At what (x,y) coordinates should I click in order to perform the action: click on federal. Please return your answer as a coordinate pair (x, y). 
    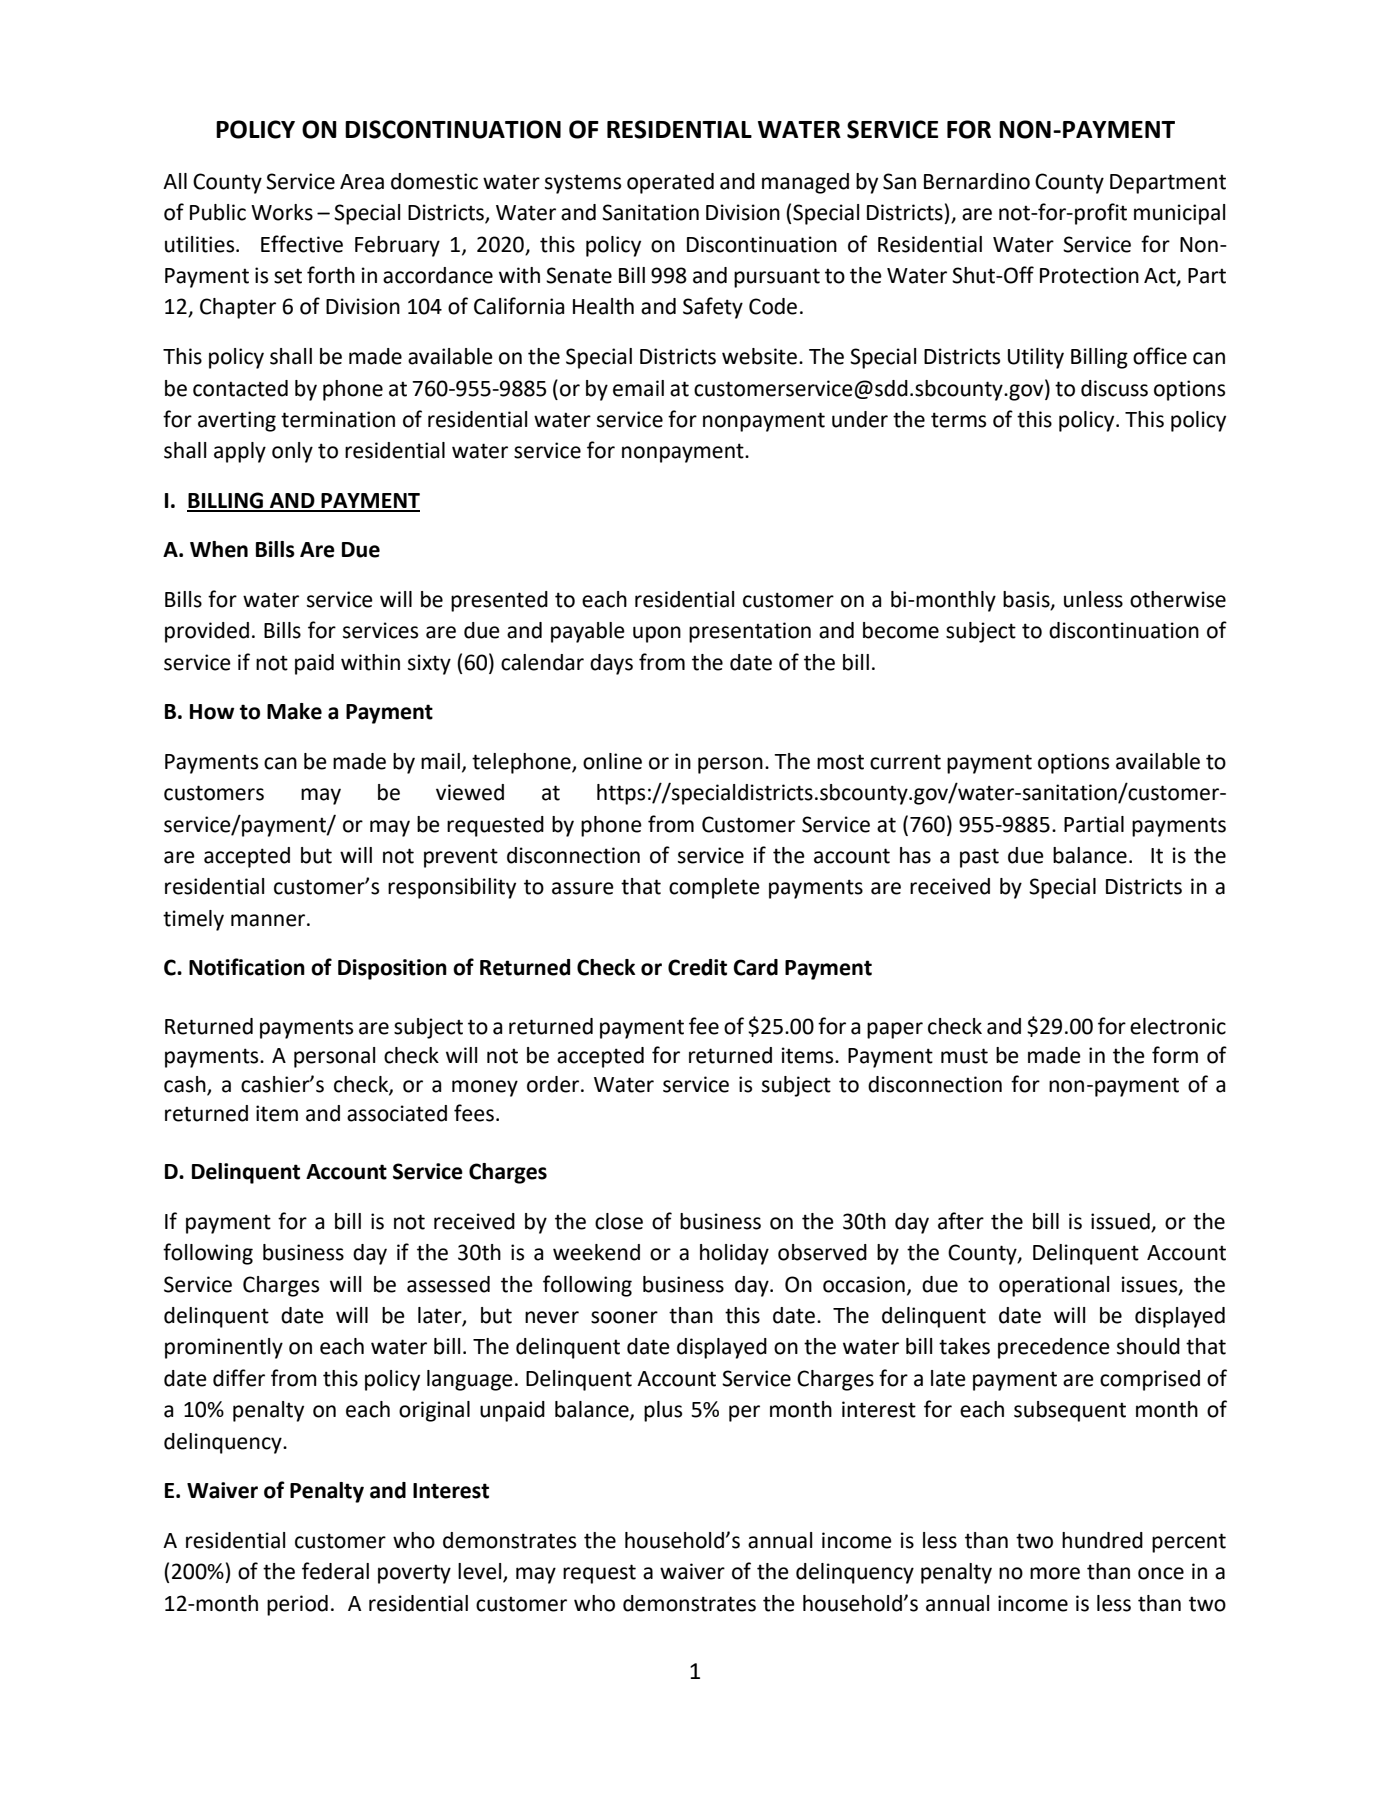
    Looking at the image, I should click on (335, 1571).
